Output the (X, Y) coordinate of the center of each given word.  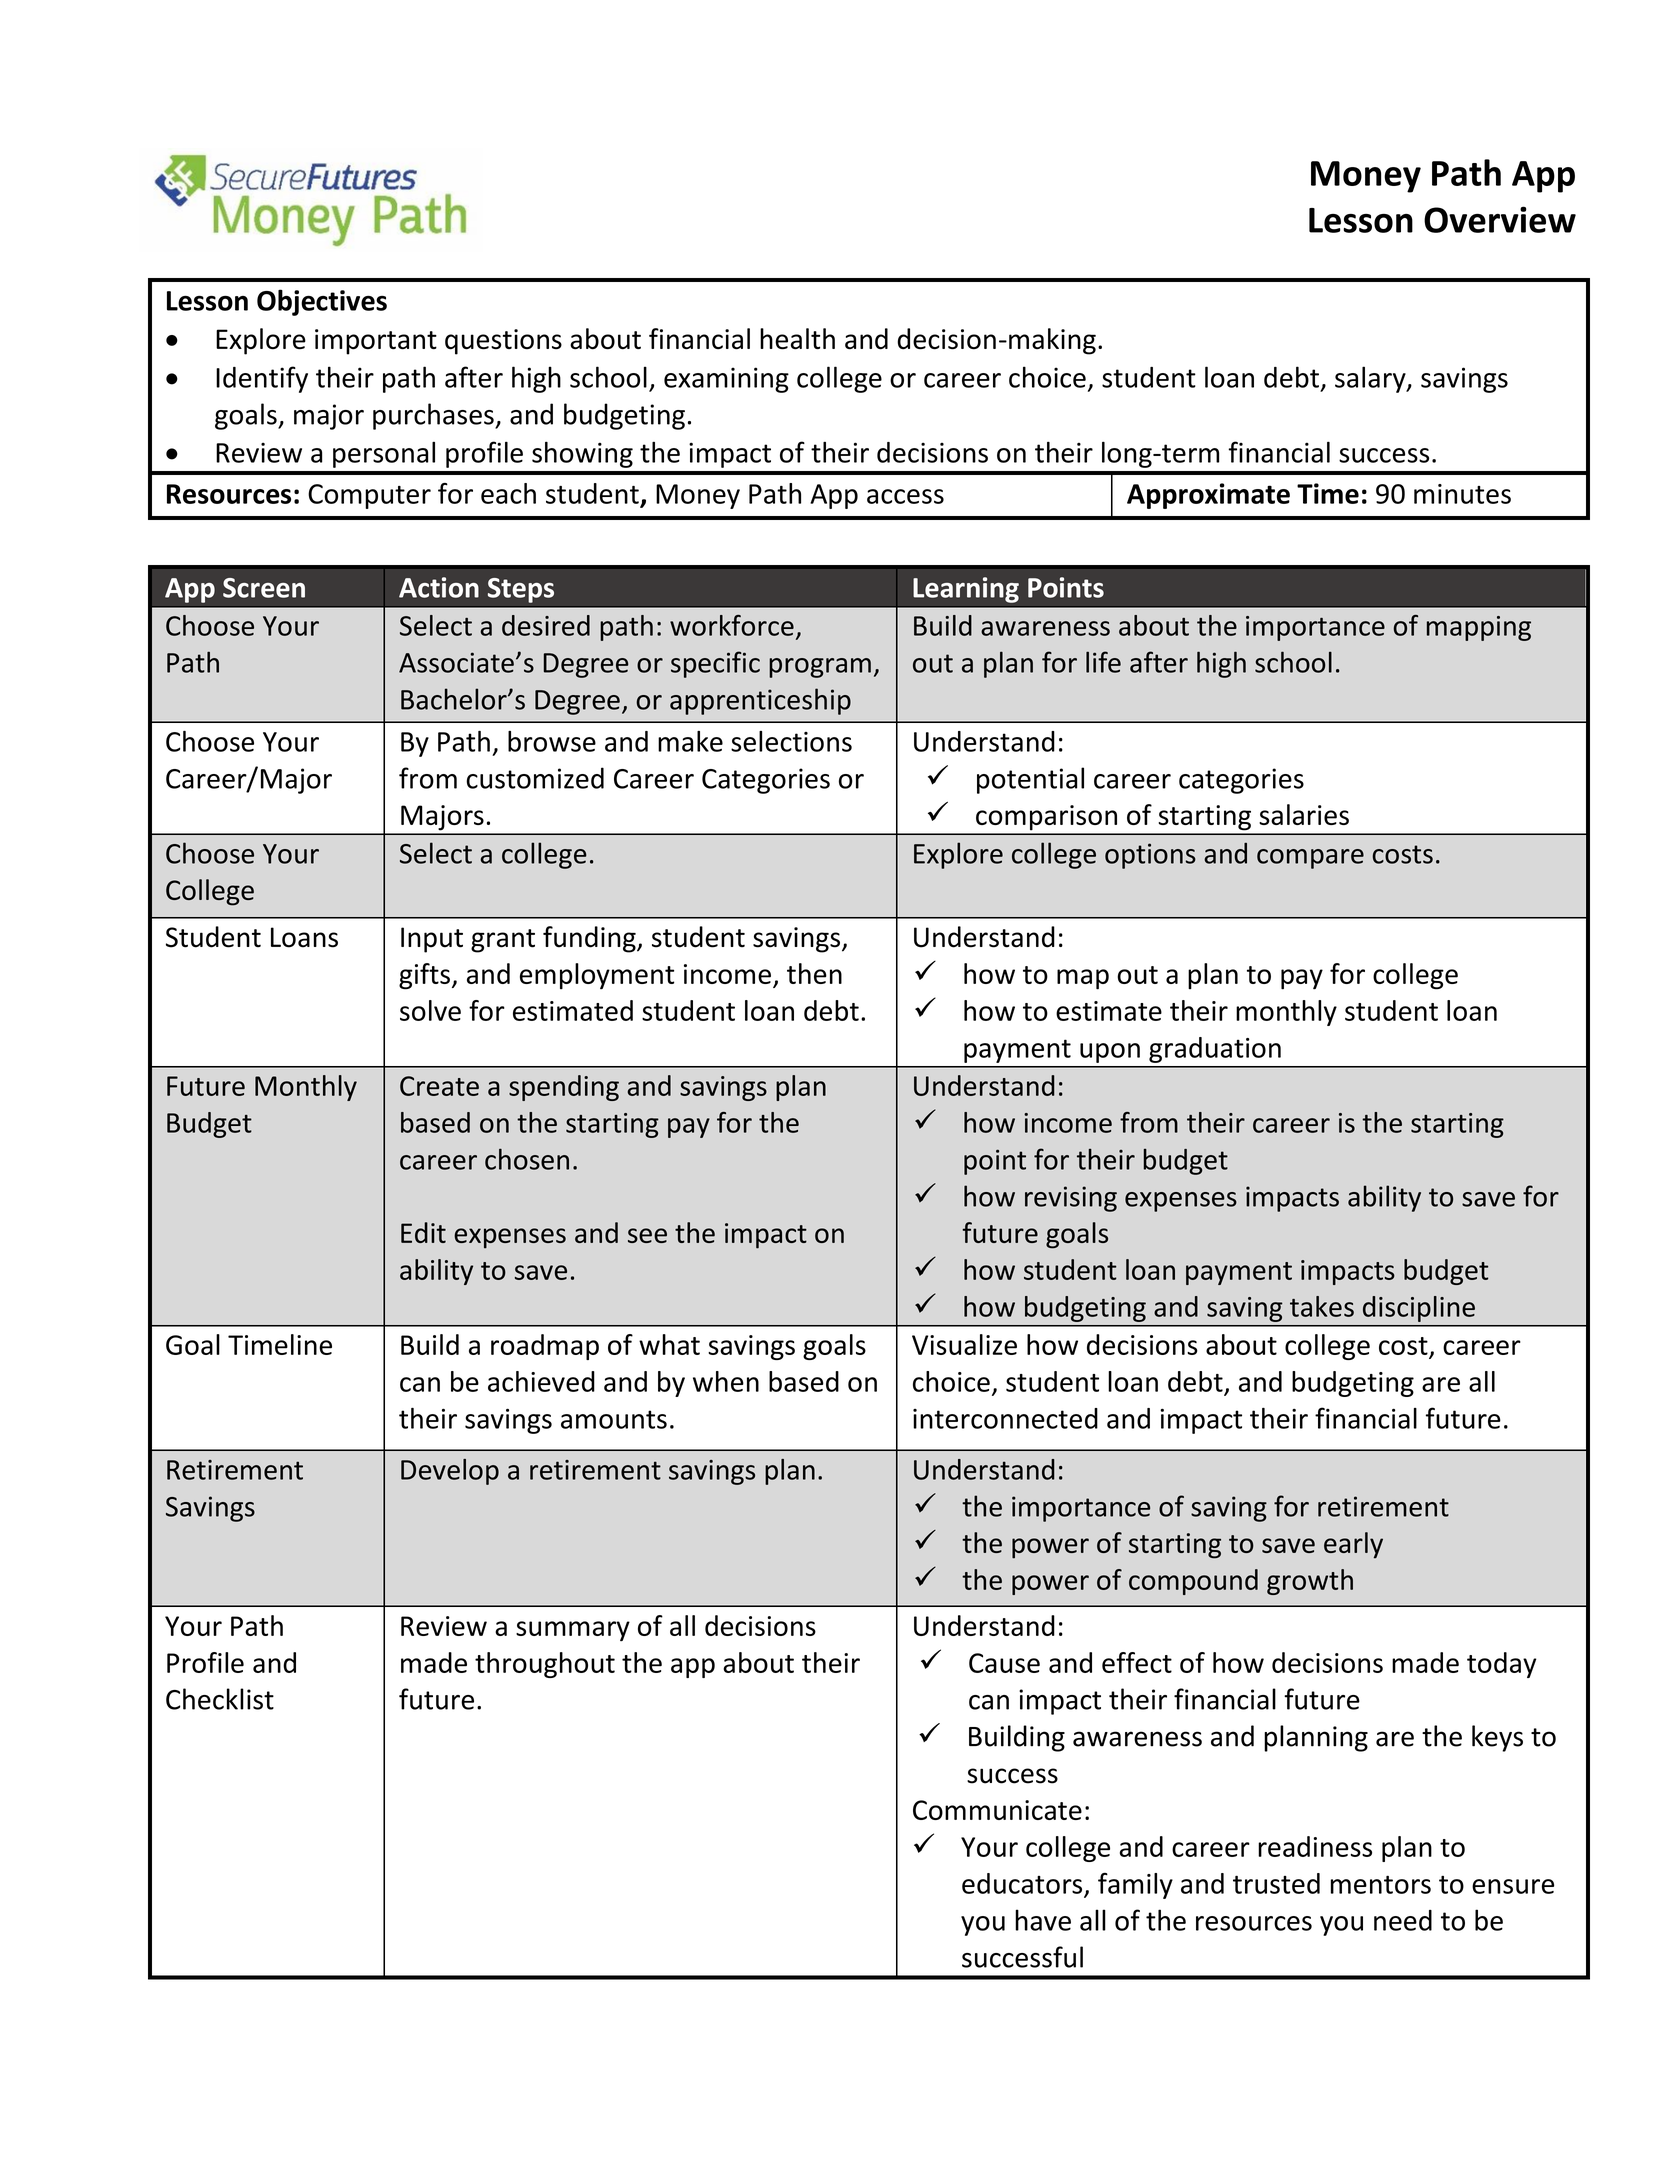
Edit (423, 1232)
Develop (450, 1472)
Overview (1500, 219)
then (814, 973)
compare (1310, 859)
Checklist (220, 1699)
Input (432, 940)
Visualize (964, 1344)
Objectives (322, 302)
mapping (1479, 628)
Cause (1004, 1663)
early (1353, 1545)
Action (439, 587)
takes (1322, 1306)
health (797, 339)
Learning (966, 590)
